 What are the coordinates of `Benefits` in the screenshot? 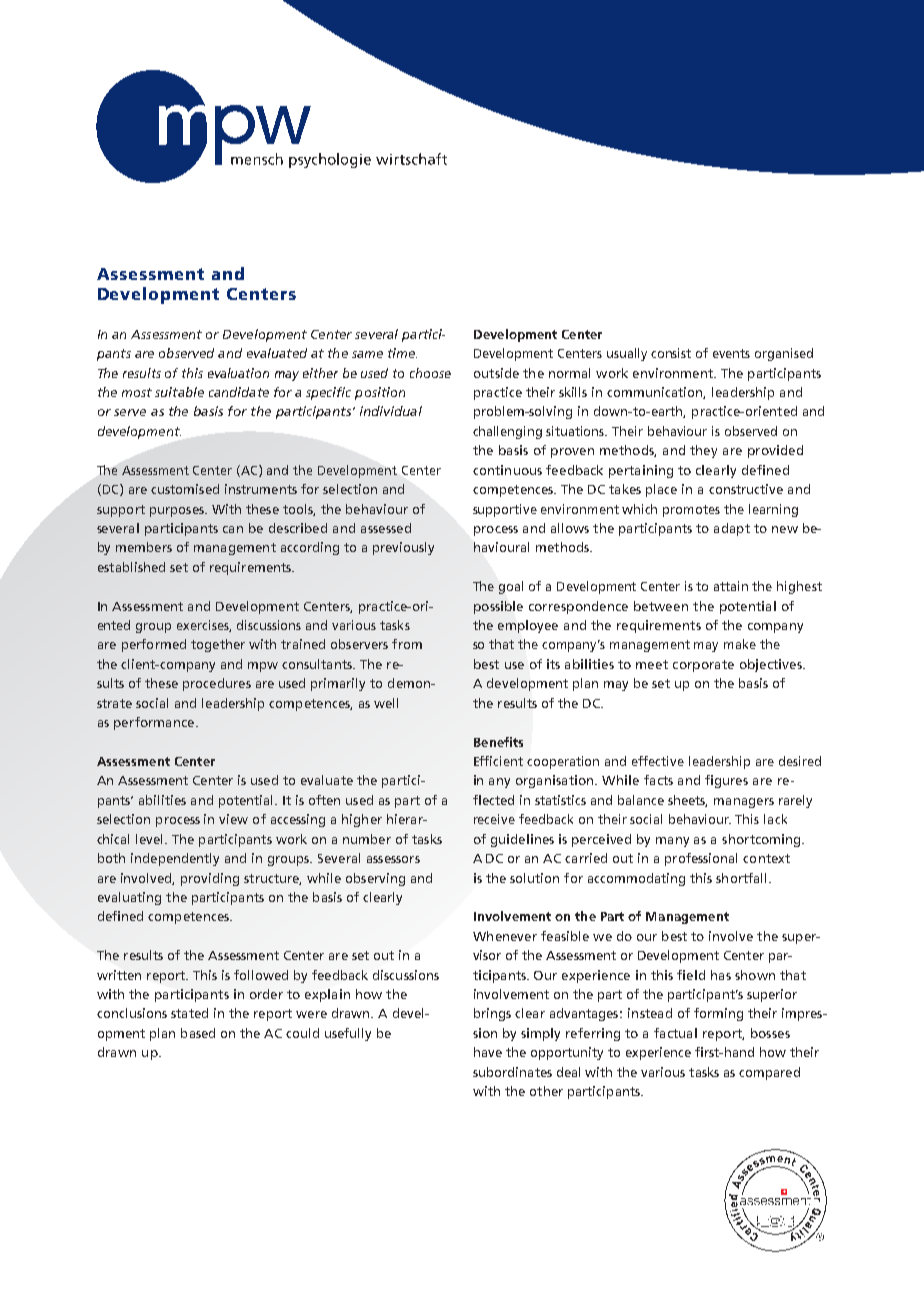 It's located at (498, 742).
